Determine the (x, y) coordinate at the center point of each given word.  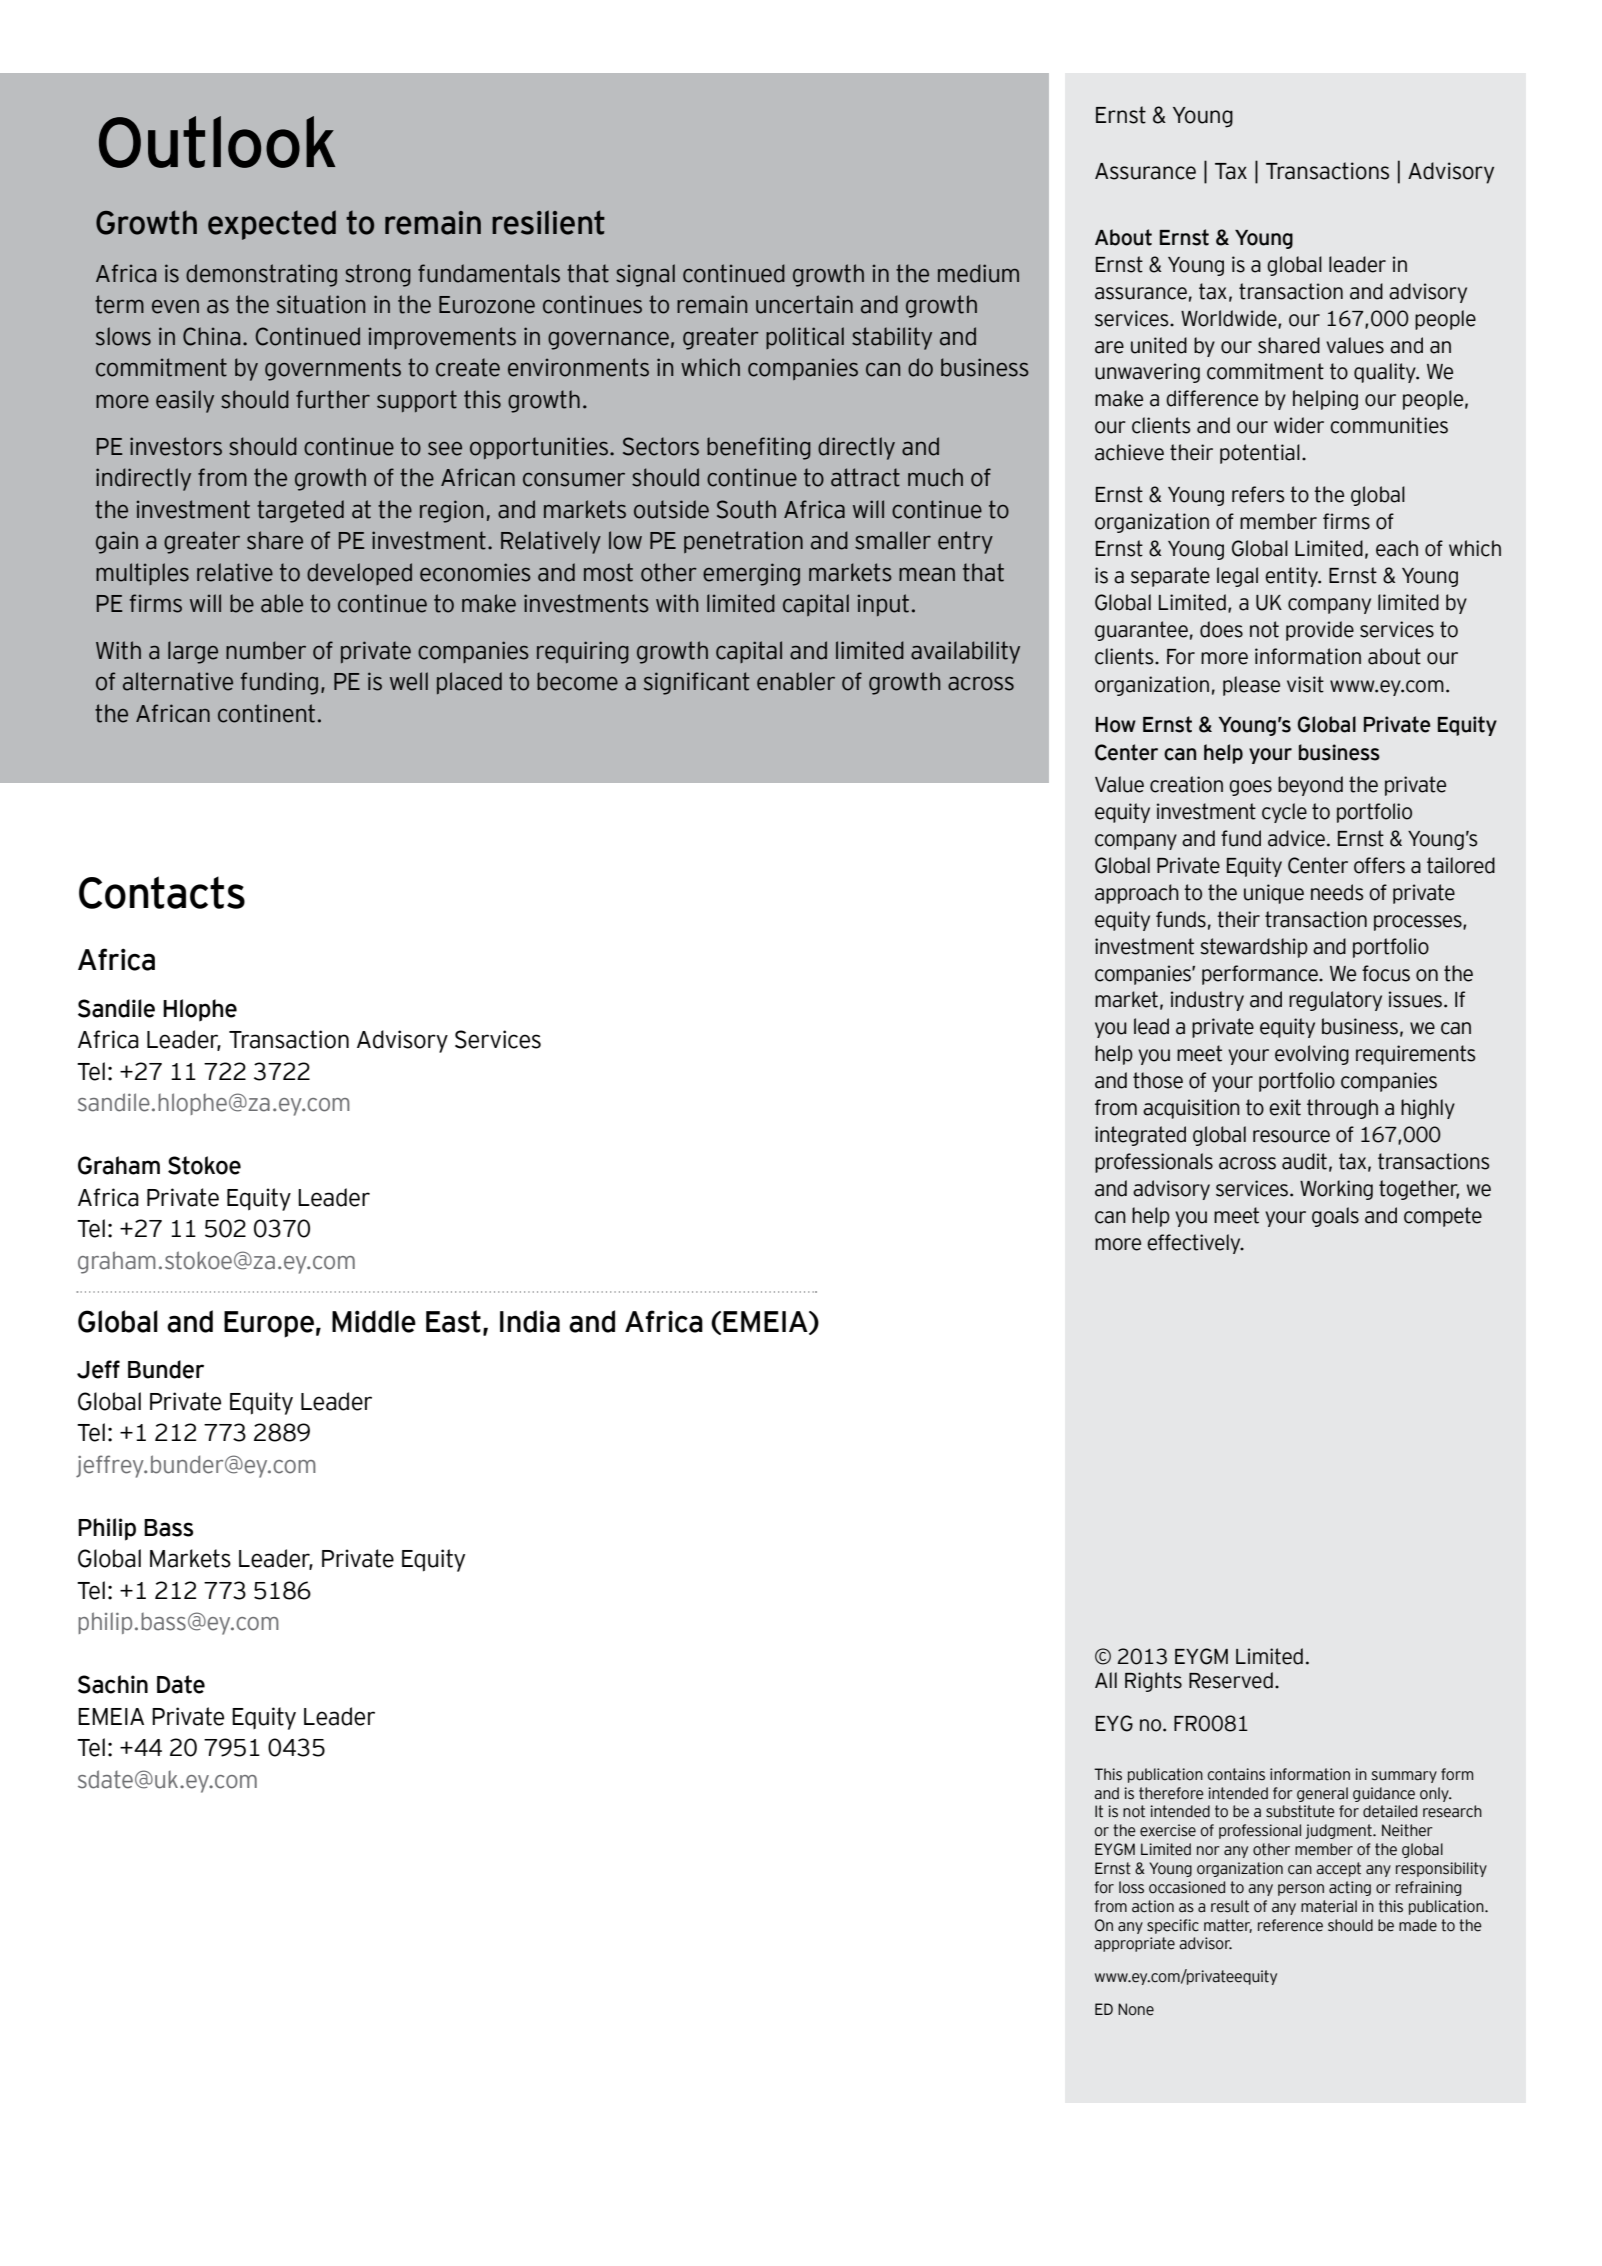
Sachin (113, 1684)
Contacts (162, 892)
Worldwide (1230, 319)
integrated (1140, 1136)
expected (272, 225)
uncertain (804, 304)
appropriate (1134, 1944)
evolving (1312, 1055)
